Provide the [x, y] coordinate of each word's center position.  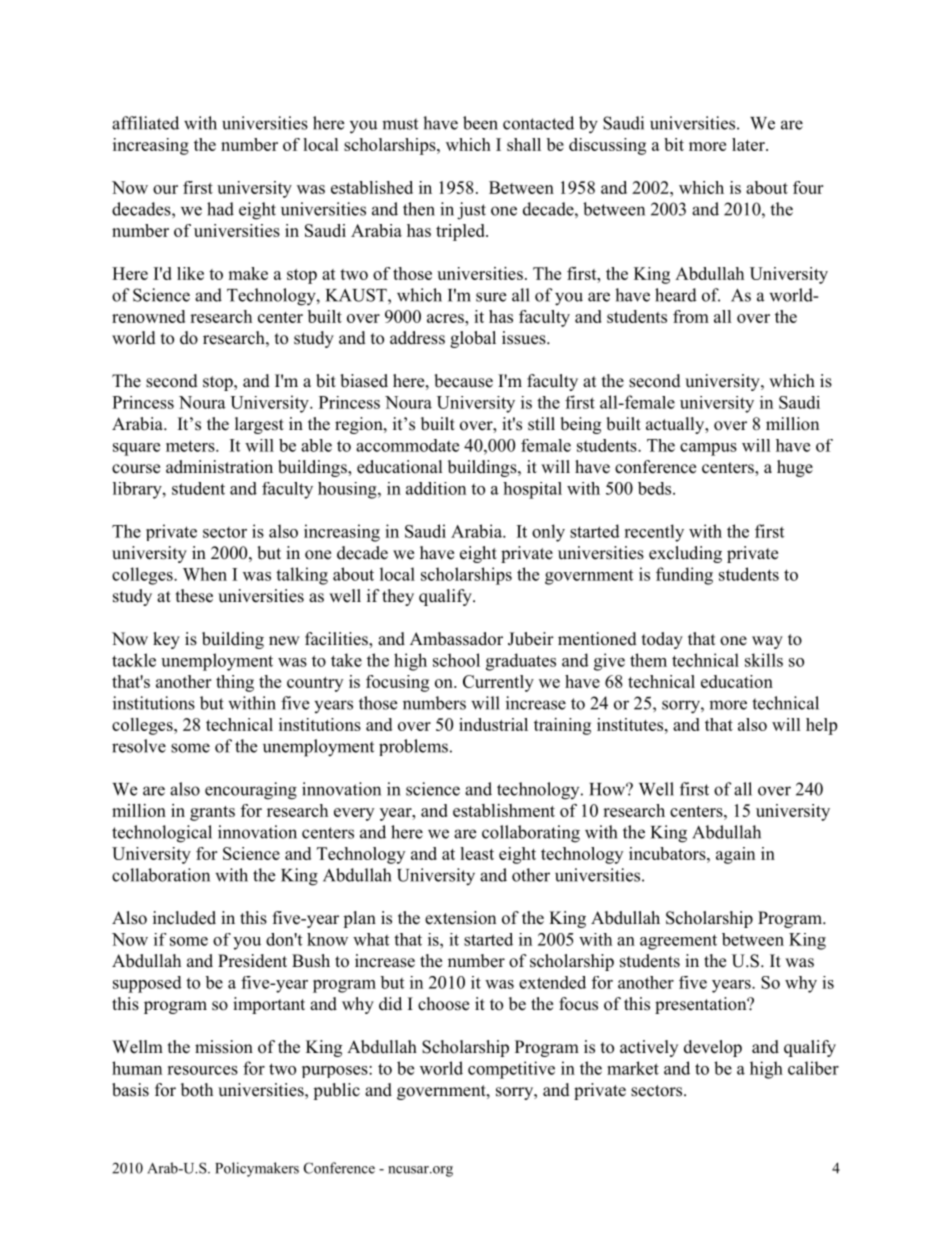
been [480, 123]
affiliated [145, 123]
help [821, 726]
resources [202, 1070]
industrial [493, 724]
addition [436, 488]
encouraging [251, 791]
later [749, 144]
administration [219, 467]
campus [708, 449]
